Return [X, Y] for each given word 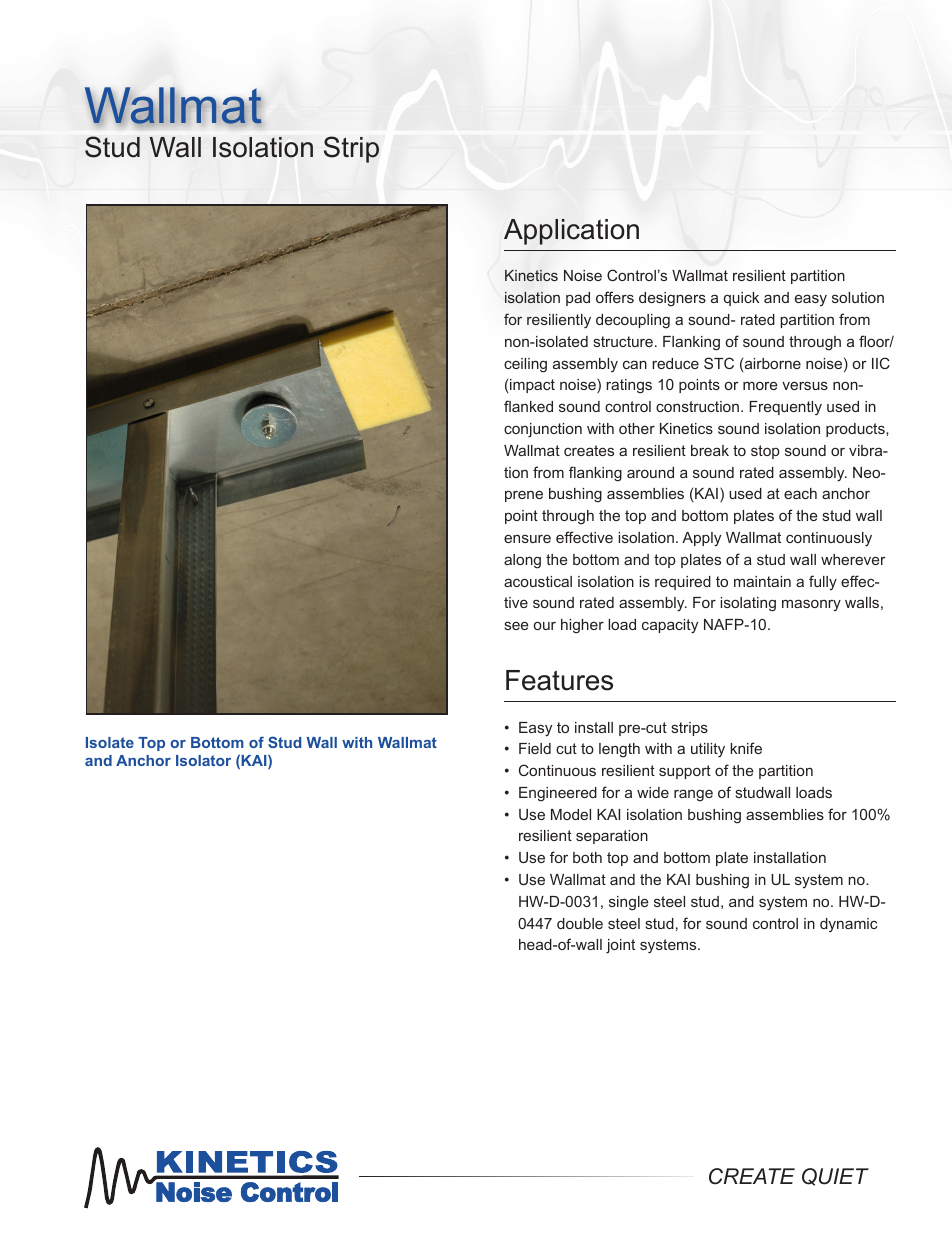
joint [620, 946]
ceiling [525, 365]
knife [746, 748]
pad [578, 299]
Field [535, 748]
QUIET [835, 1177]
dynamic [848, 925]
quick [741, 299]
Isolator [203, 760]
